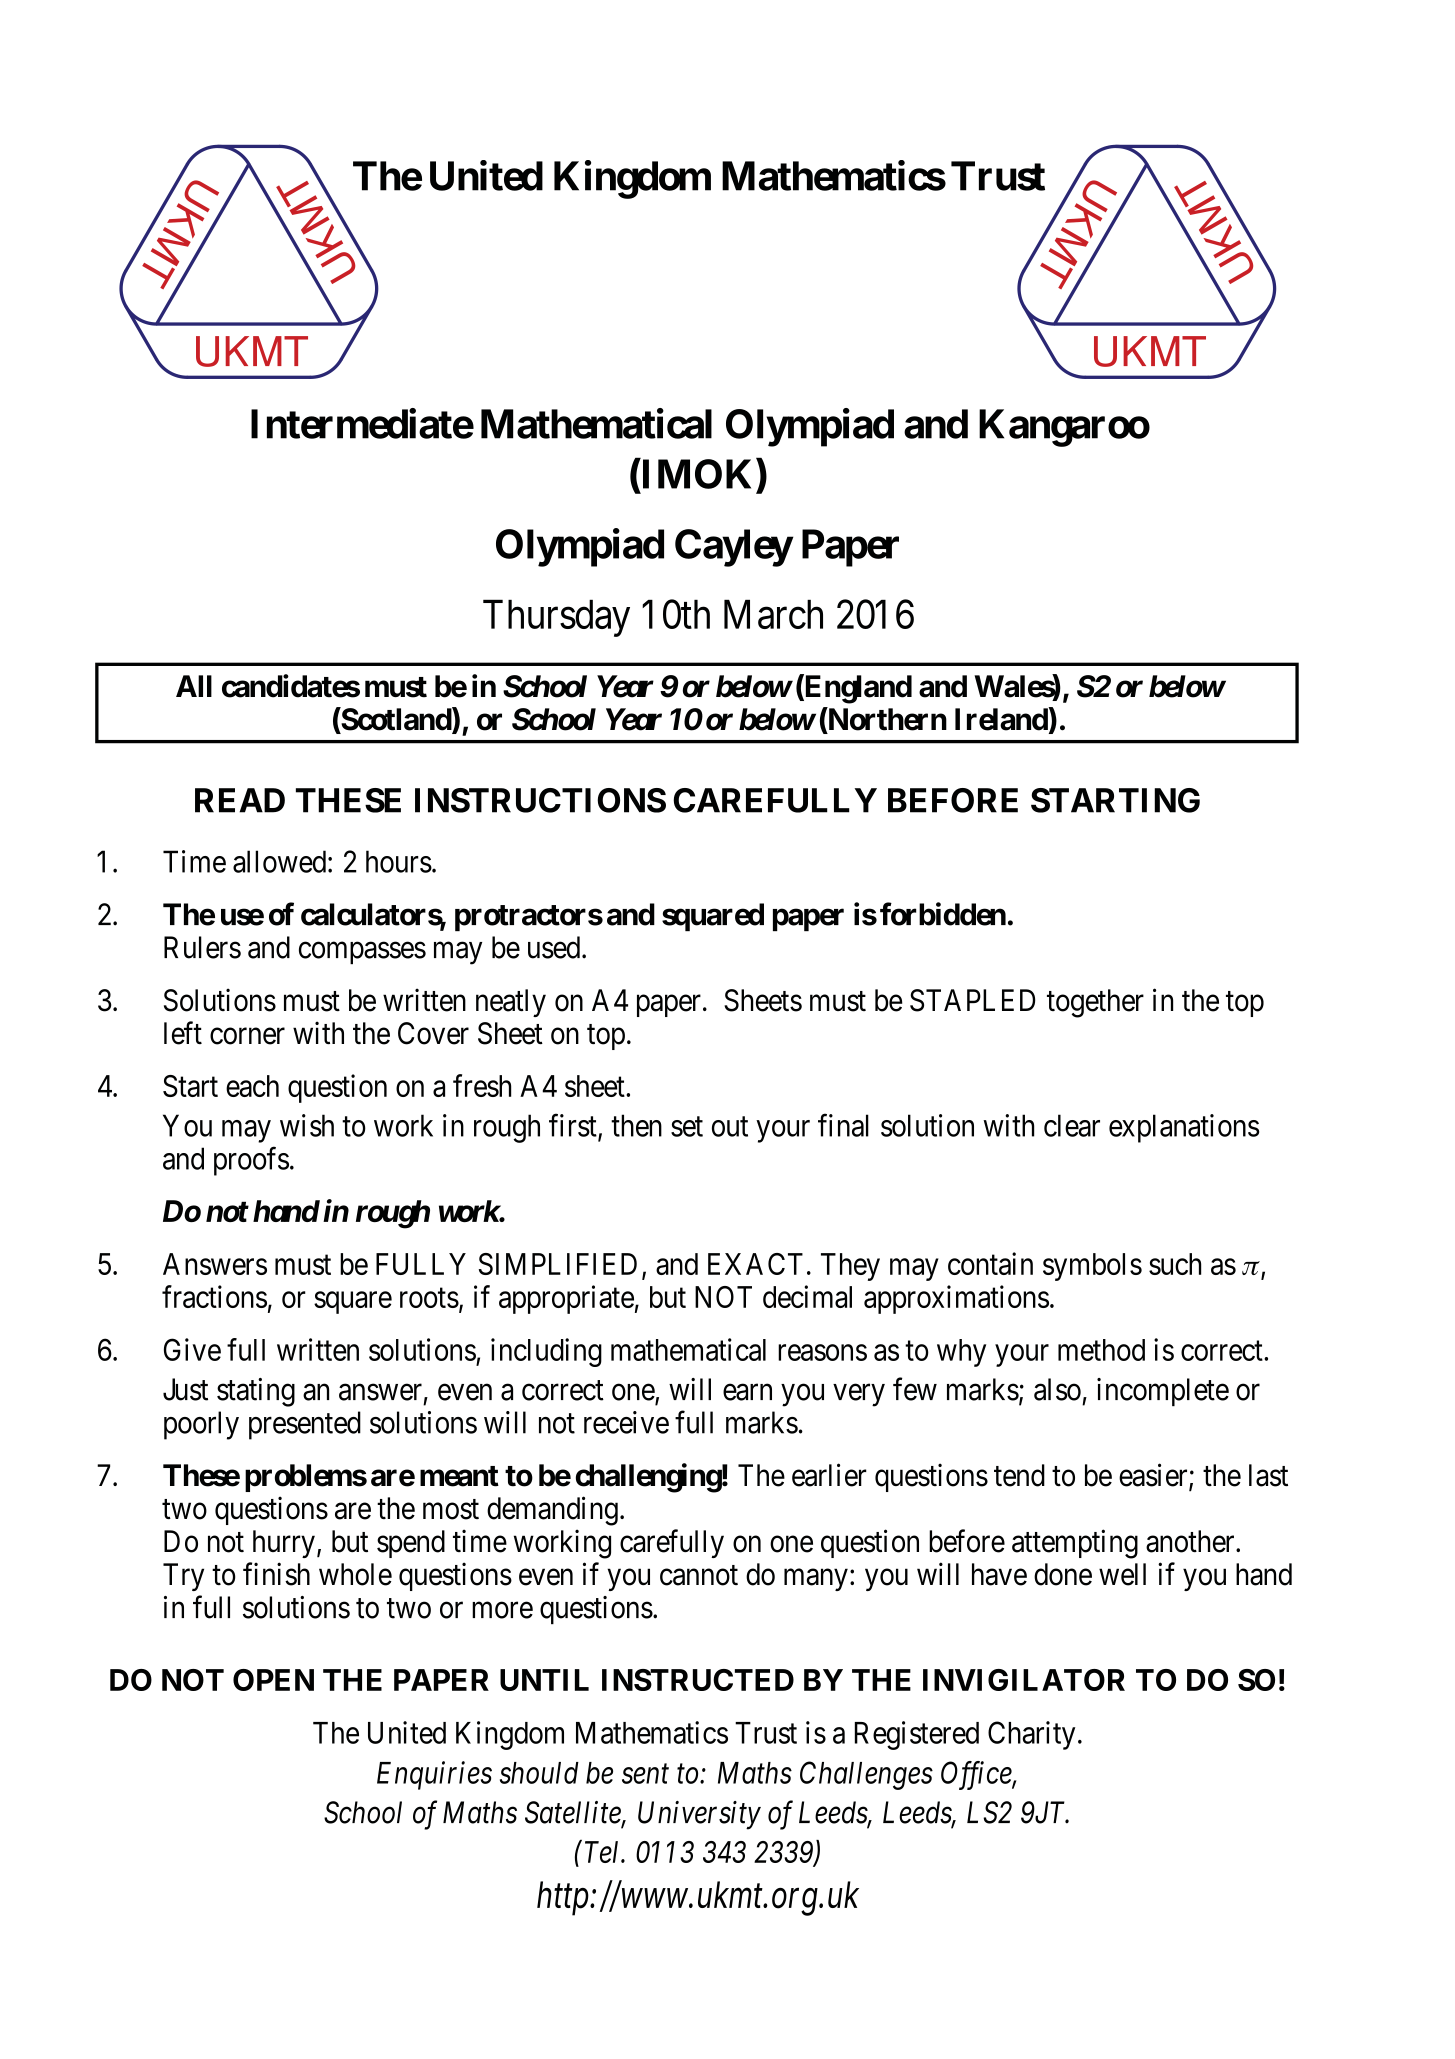 The width and height of the page is (1455, 2059). Describe the element at coordinates (284, 1544) in the page. I see `hurry` at that location.
